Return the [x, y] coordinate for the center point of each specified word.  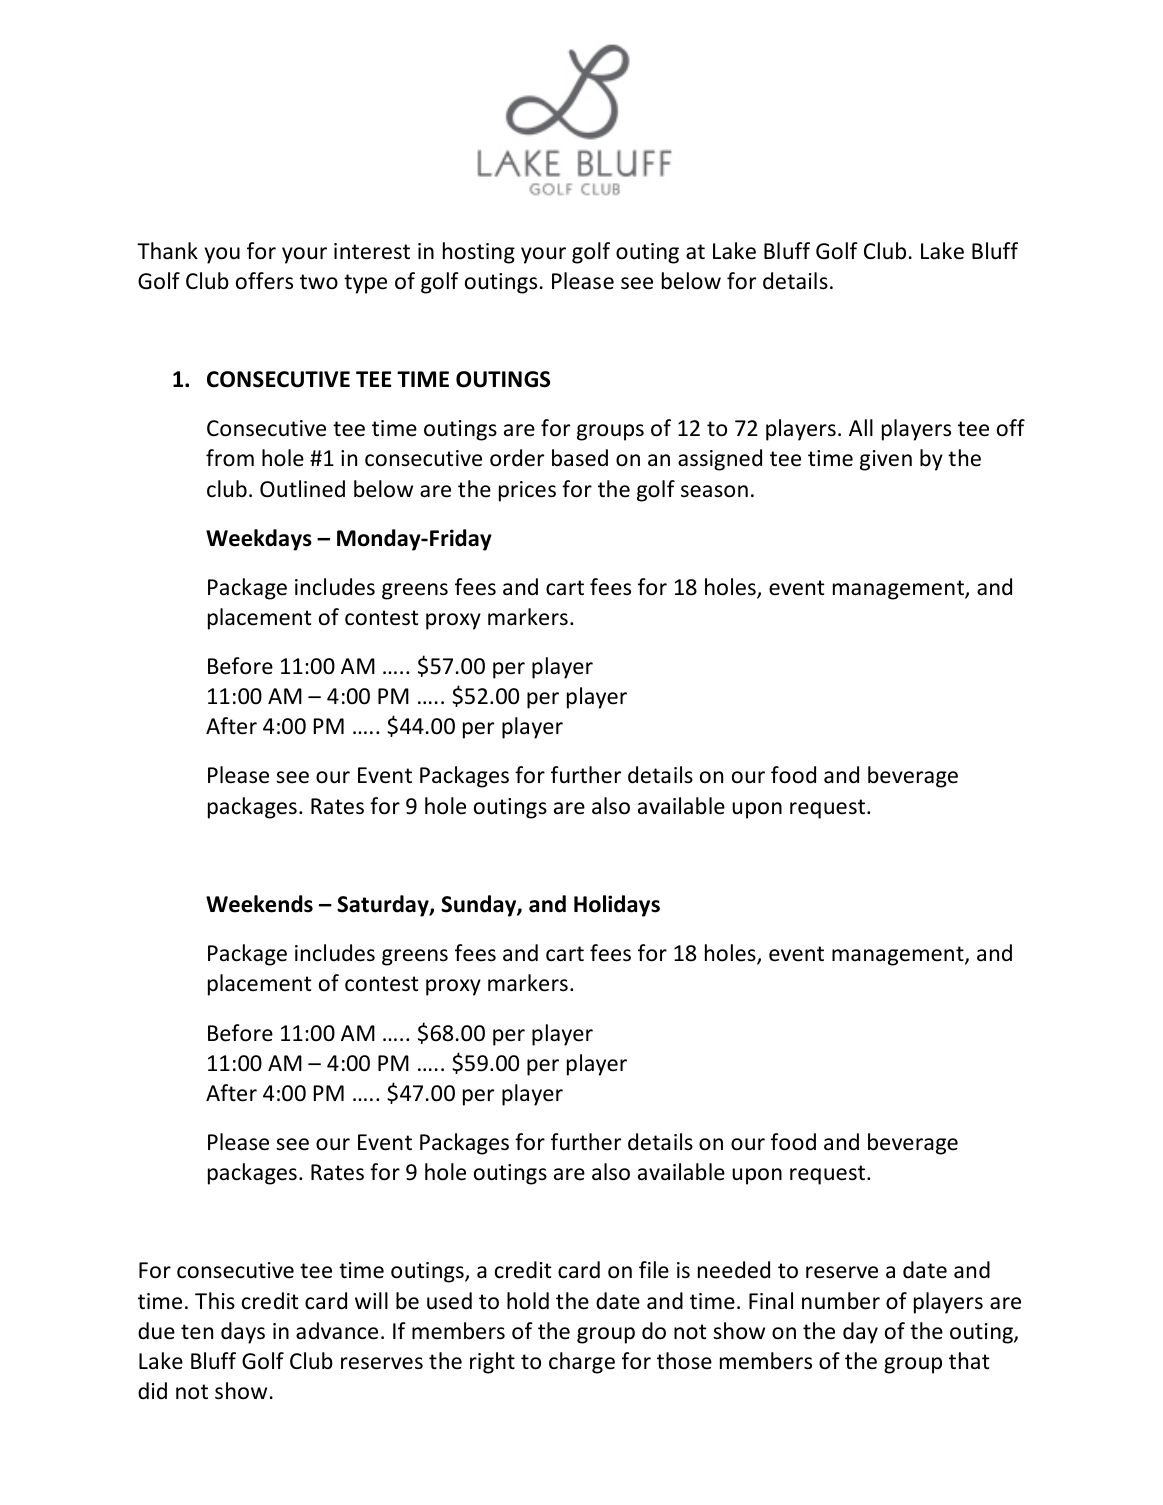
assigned [720, 460]
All [861, 427]
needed [734, 1270]
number [841, 1301]
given [886, 460]
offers [264, 281]
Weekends [259, 904]
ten [197, 1332]
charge [582, 1363]
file [654, 1270]
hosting [479, 253]
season [714, 491]
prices [527, 491]
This [215, 1300]
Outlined [302, 489]
